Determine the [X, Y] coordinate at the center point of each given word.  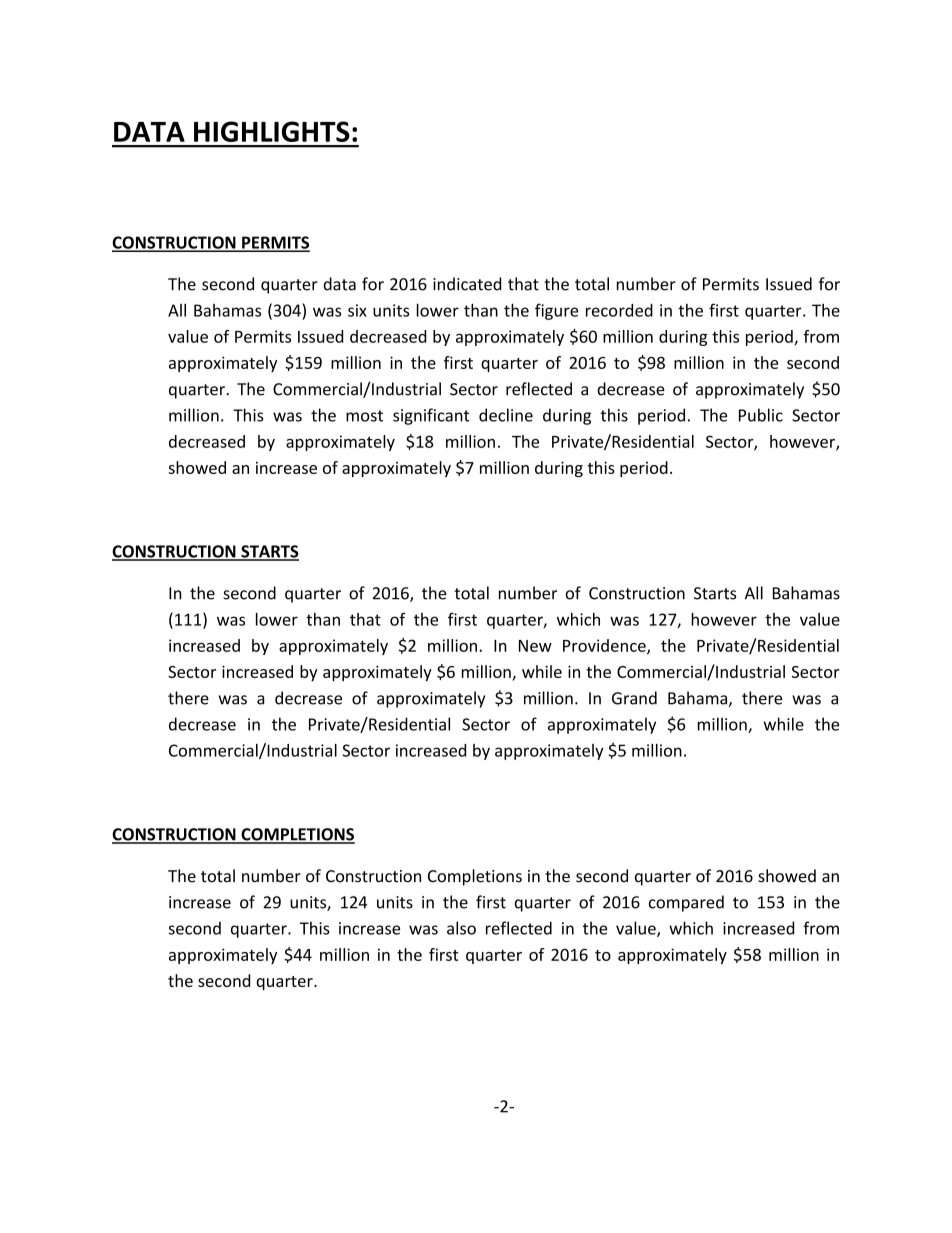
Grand [634, 698]
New [535, 646]
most [364, 416]
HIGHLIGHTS [272, 131]
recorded [619, 310]
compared [686, 903]
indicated [467, 284]
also [461, 928]
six [357, 310]
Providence [605, 646]
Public [761, 415]
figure [556, 311]
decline [506, 415]
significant [431, 416]
